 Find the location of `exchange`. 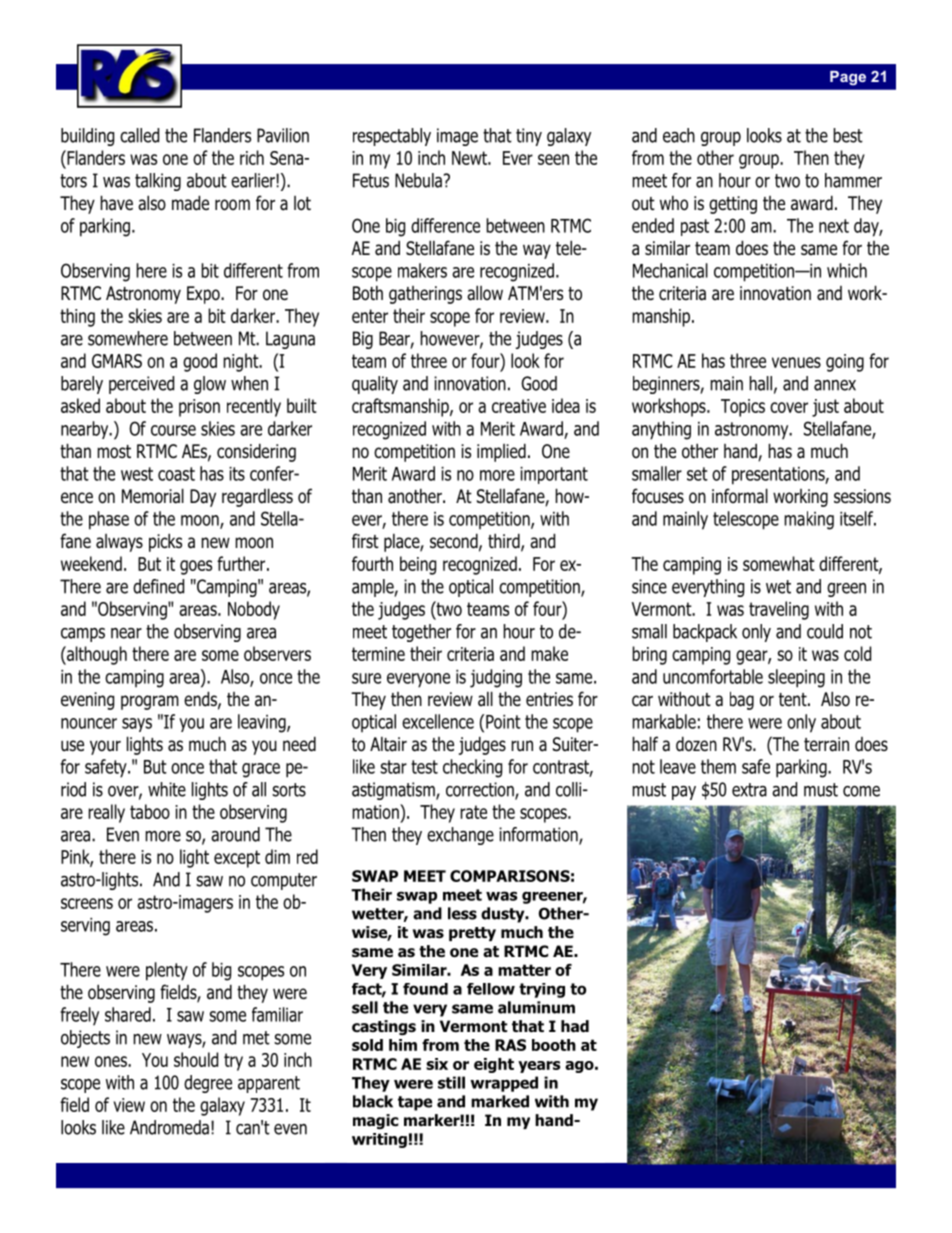

exchange is located at coordinates (460, 836).
